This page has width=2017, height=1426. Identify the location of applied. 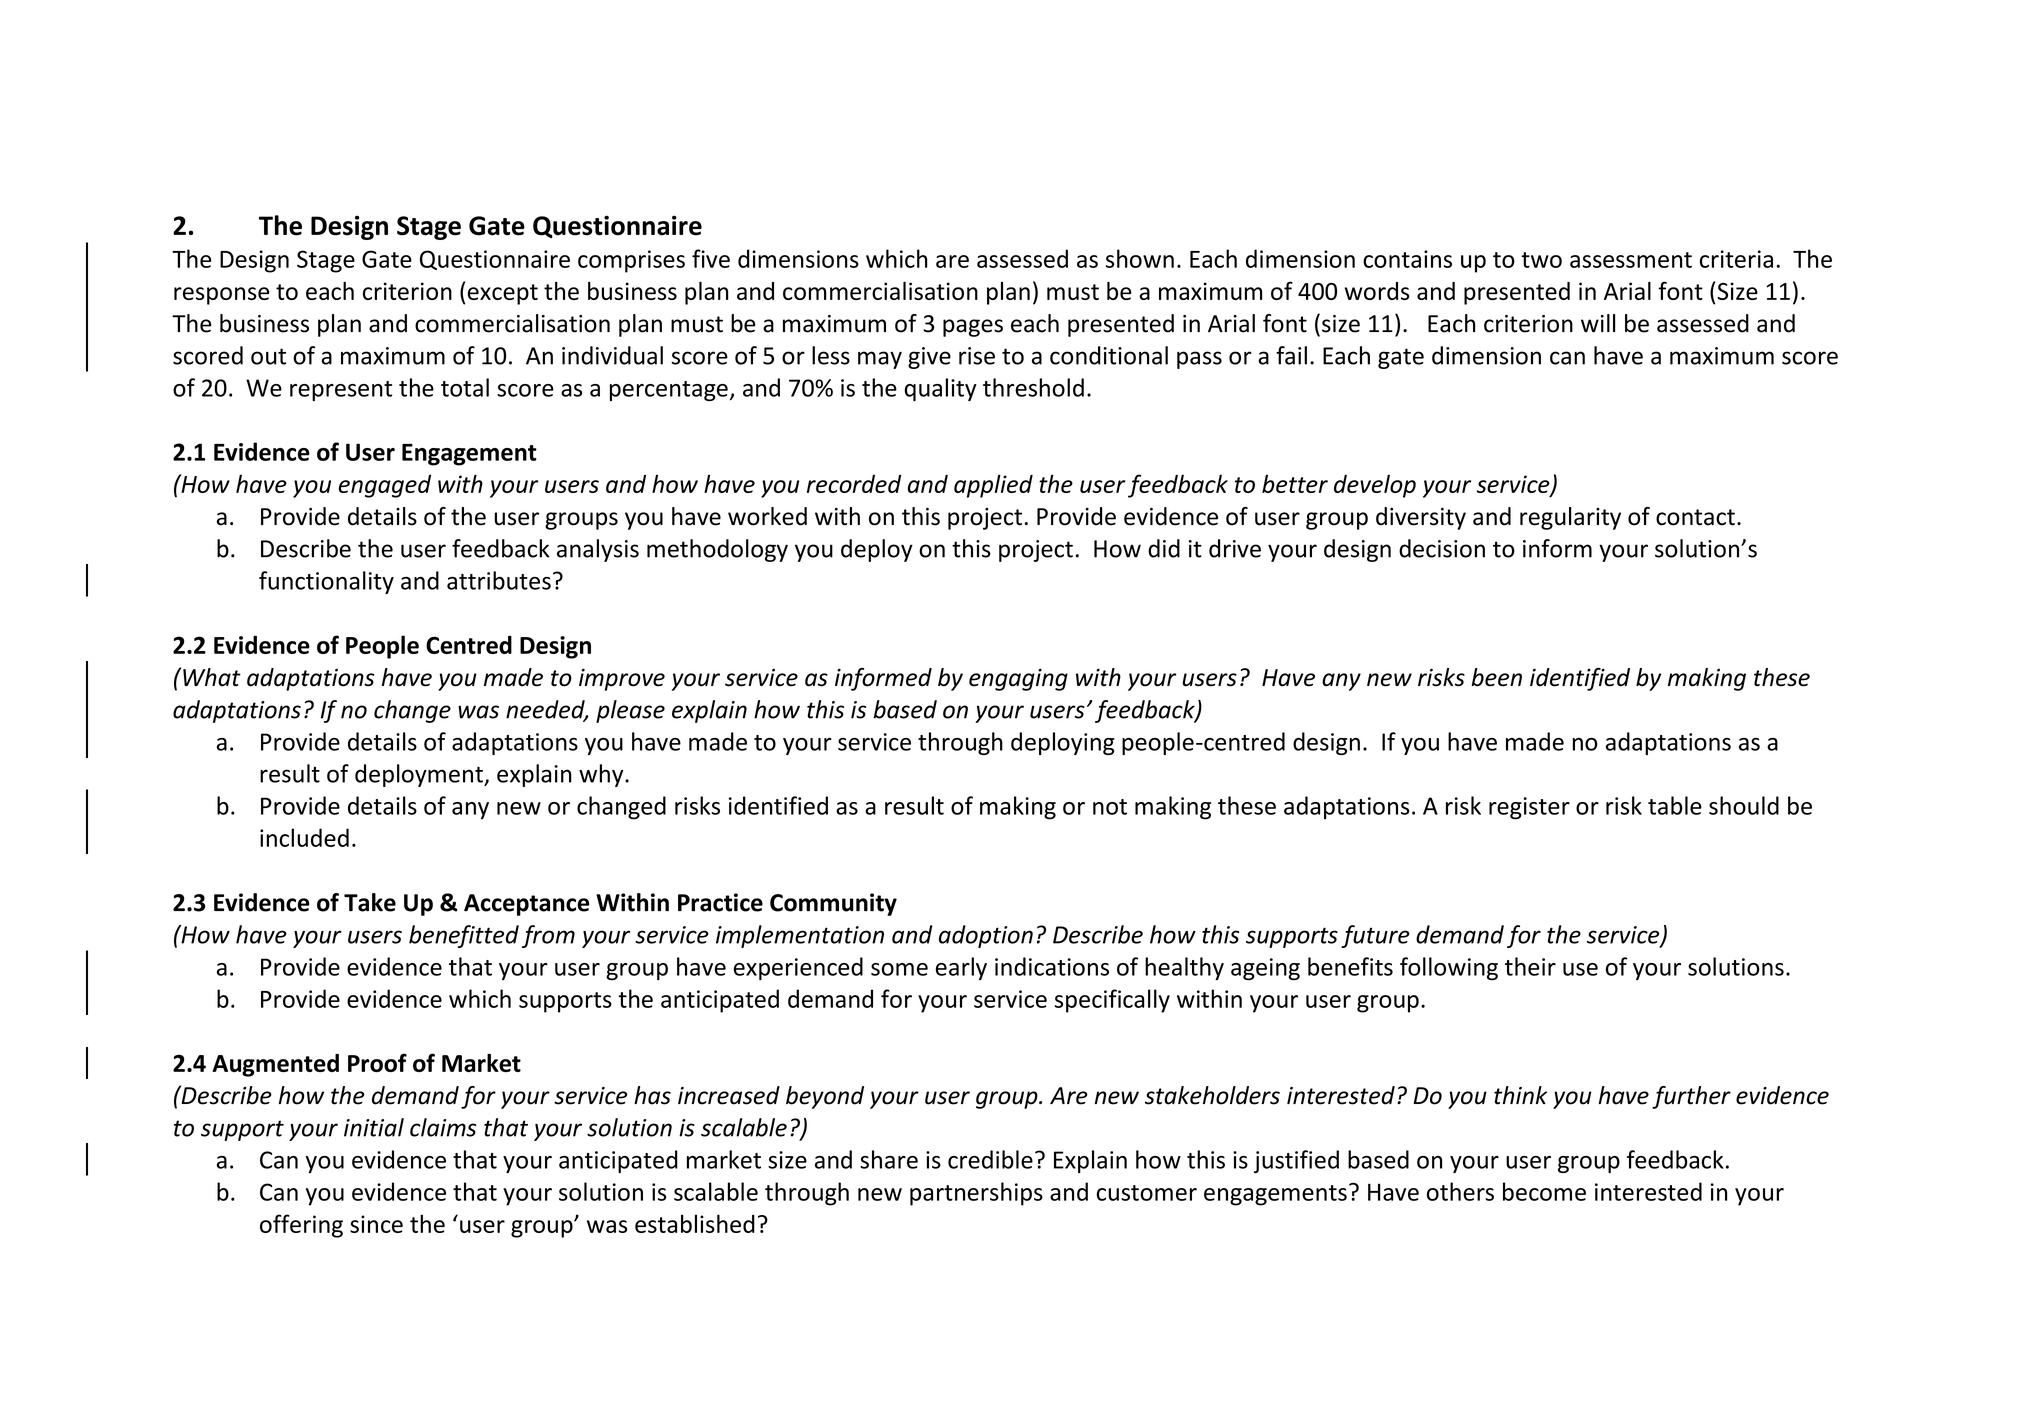
(993, 486).
